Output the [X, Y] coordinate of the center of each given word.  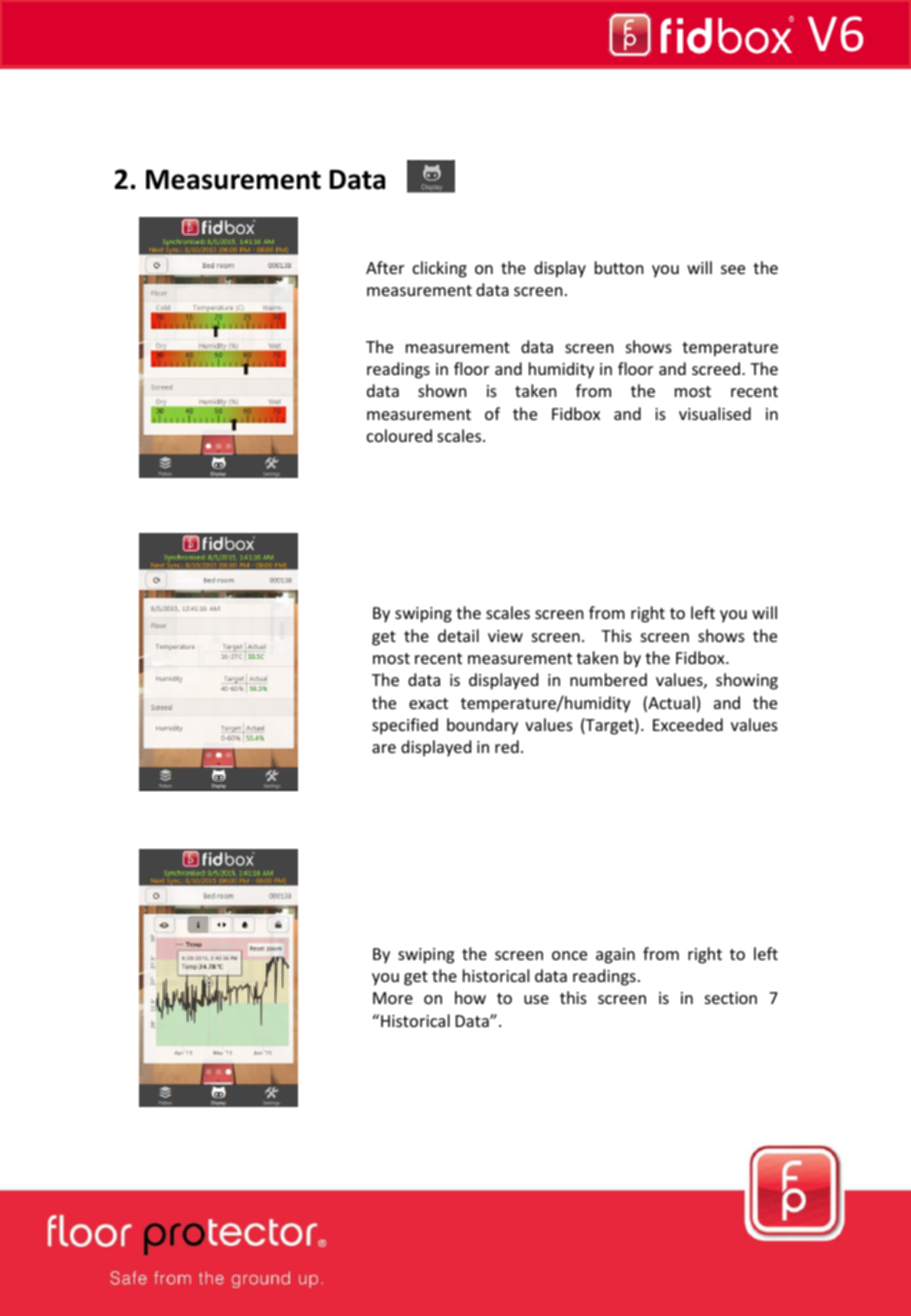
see [733, 269]
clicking [440, 269]
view [505, 636]
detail [458, 635]
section [731, 998]
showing [747, 681]
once [569, 955]
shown [442, 390]
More [393, 998]
